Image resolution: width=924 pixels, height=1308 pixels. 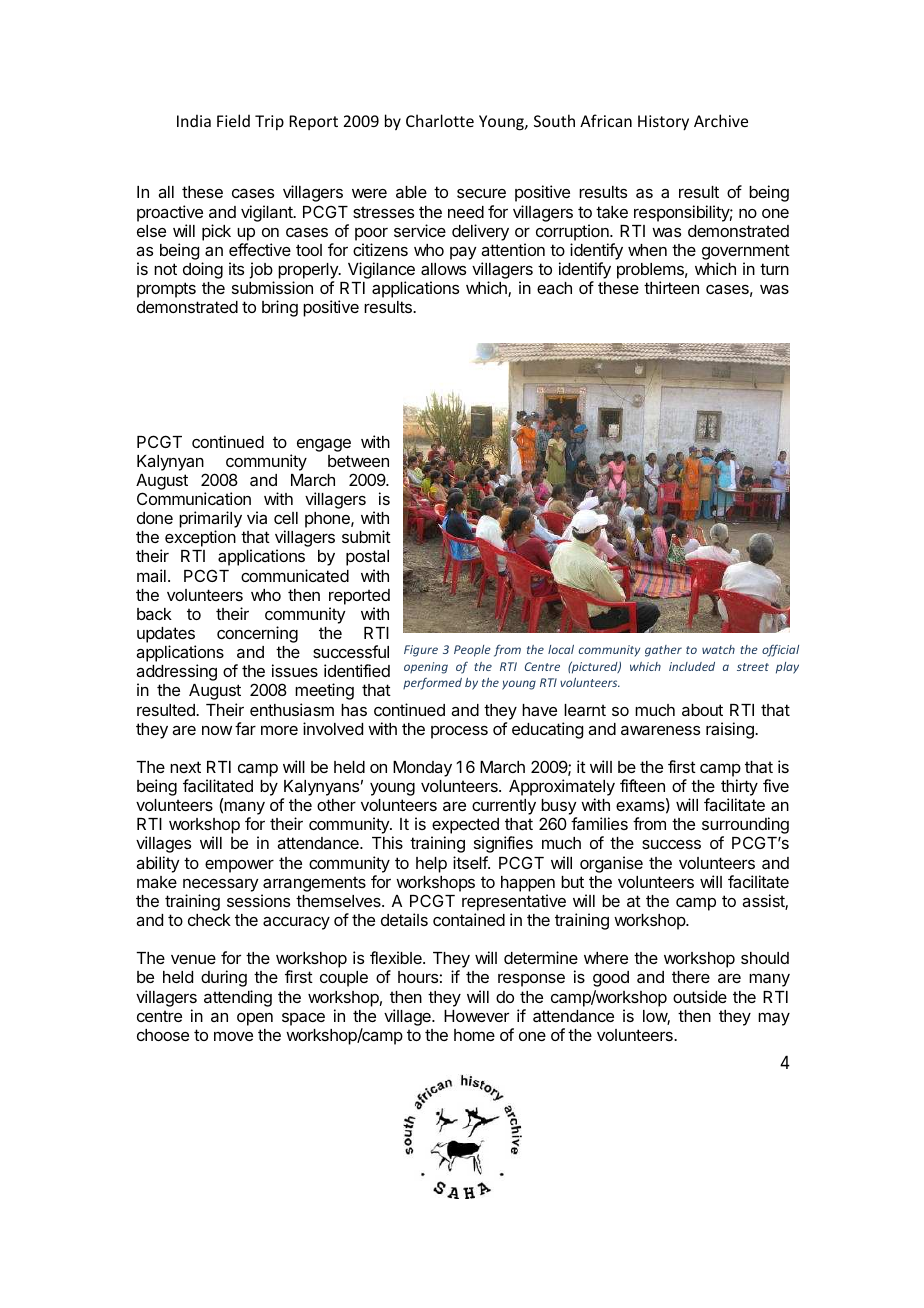 I want to click on thirty, so click(x=739, y=789).
